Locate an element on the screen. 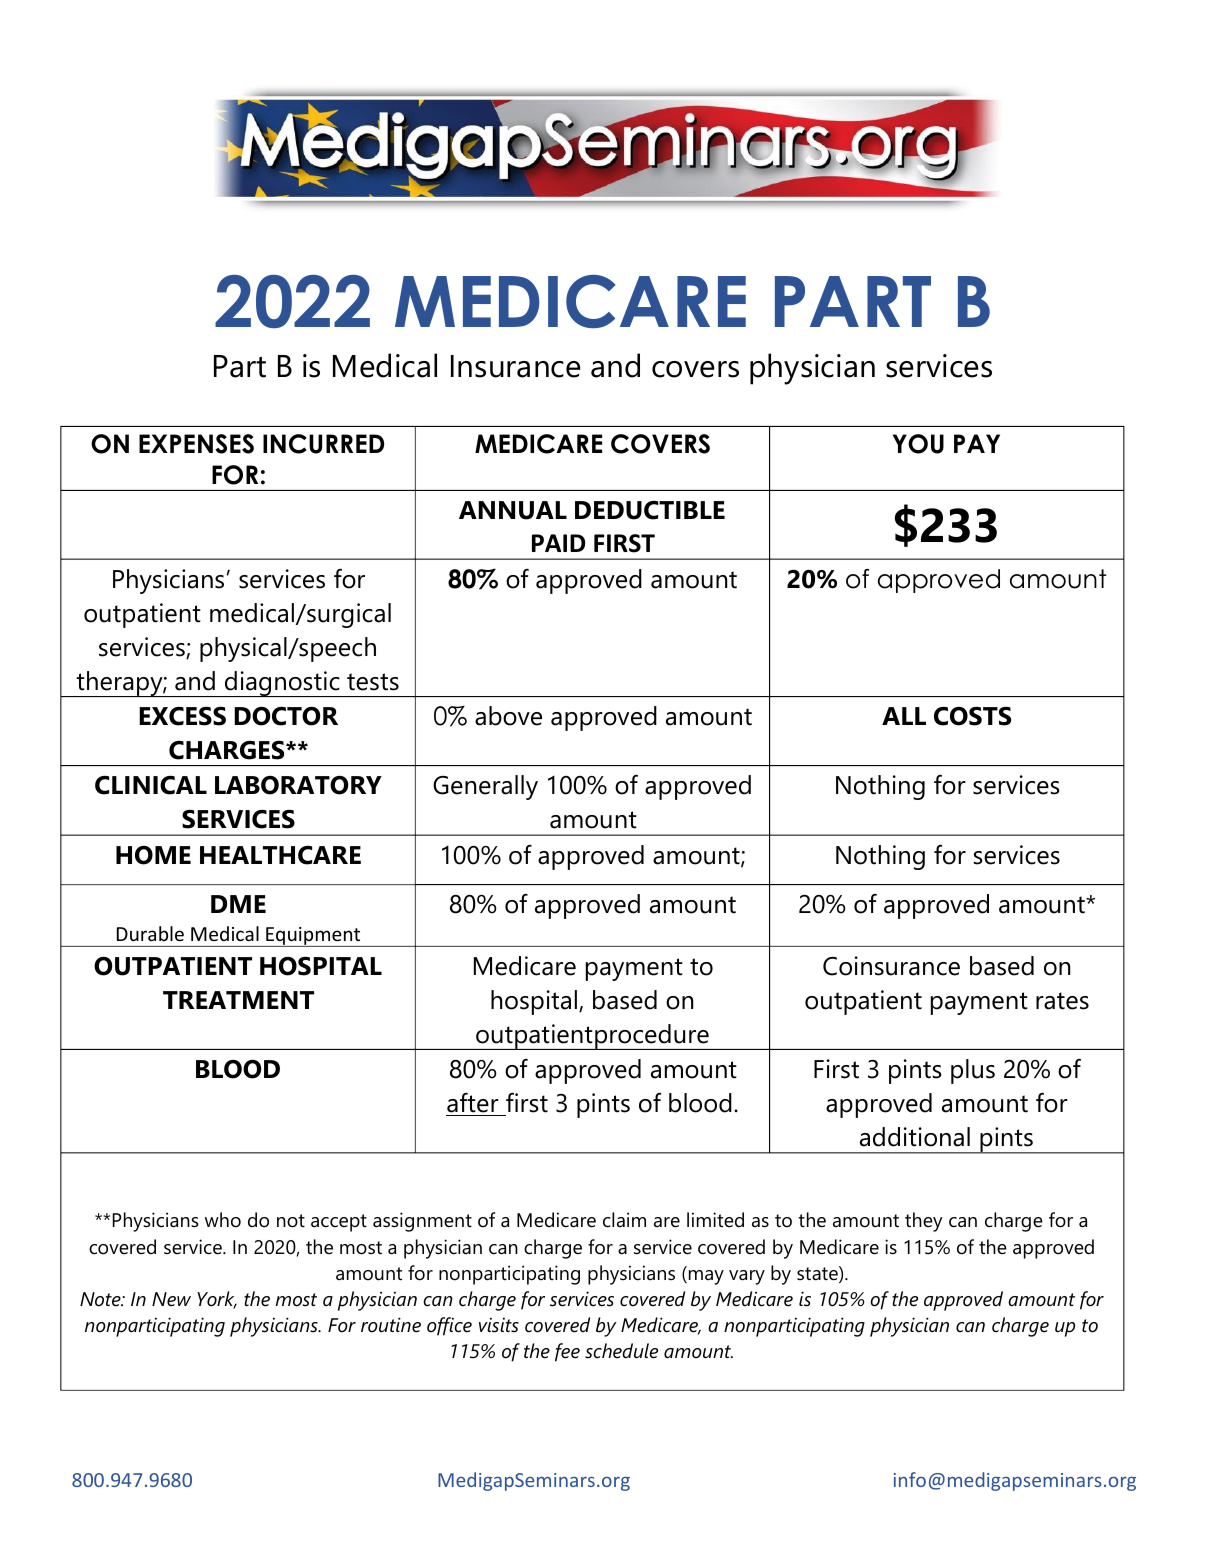 This screenshot has width=1207, height=1562. above is located at coordinates (508, 716).
